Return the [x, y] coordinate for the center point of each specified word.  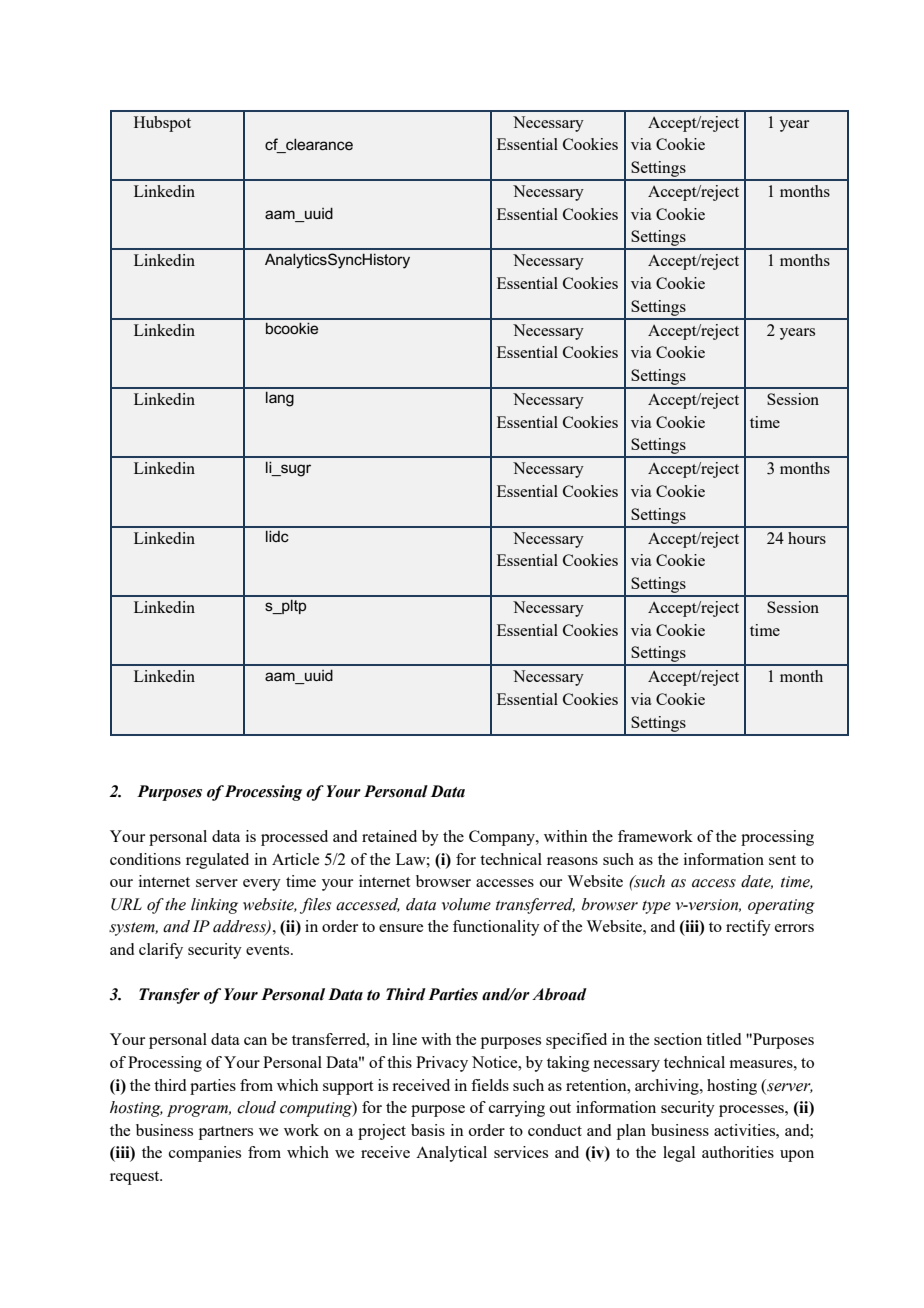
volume [466, 904]
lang [280, 399]
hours [807, 538]
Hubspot [162, 124]
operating [781, 906]
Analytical [451, 1154]
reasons [572, 861]
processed [294, 838]
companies [205, 1154]
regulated [217, 861]
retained [389, 836]
